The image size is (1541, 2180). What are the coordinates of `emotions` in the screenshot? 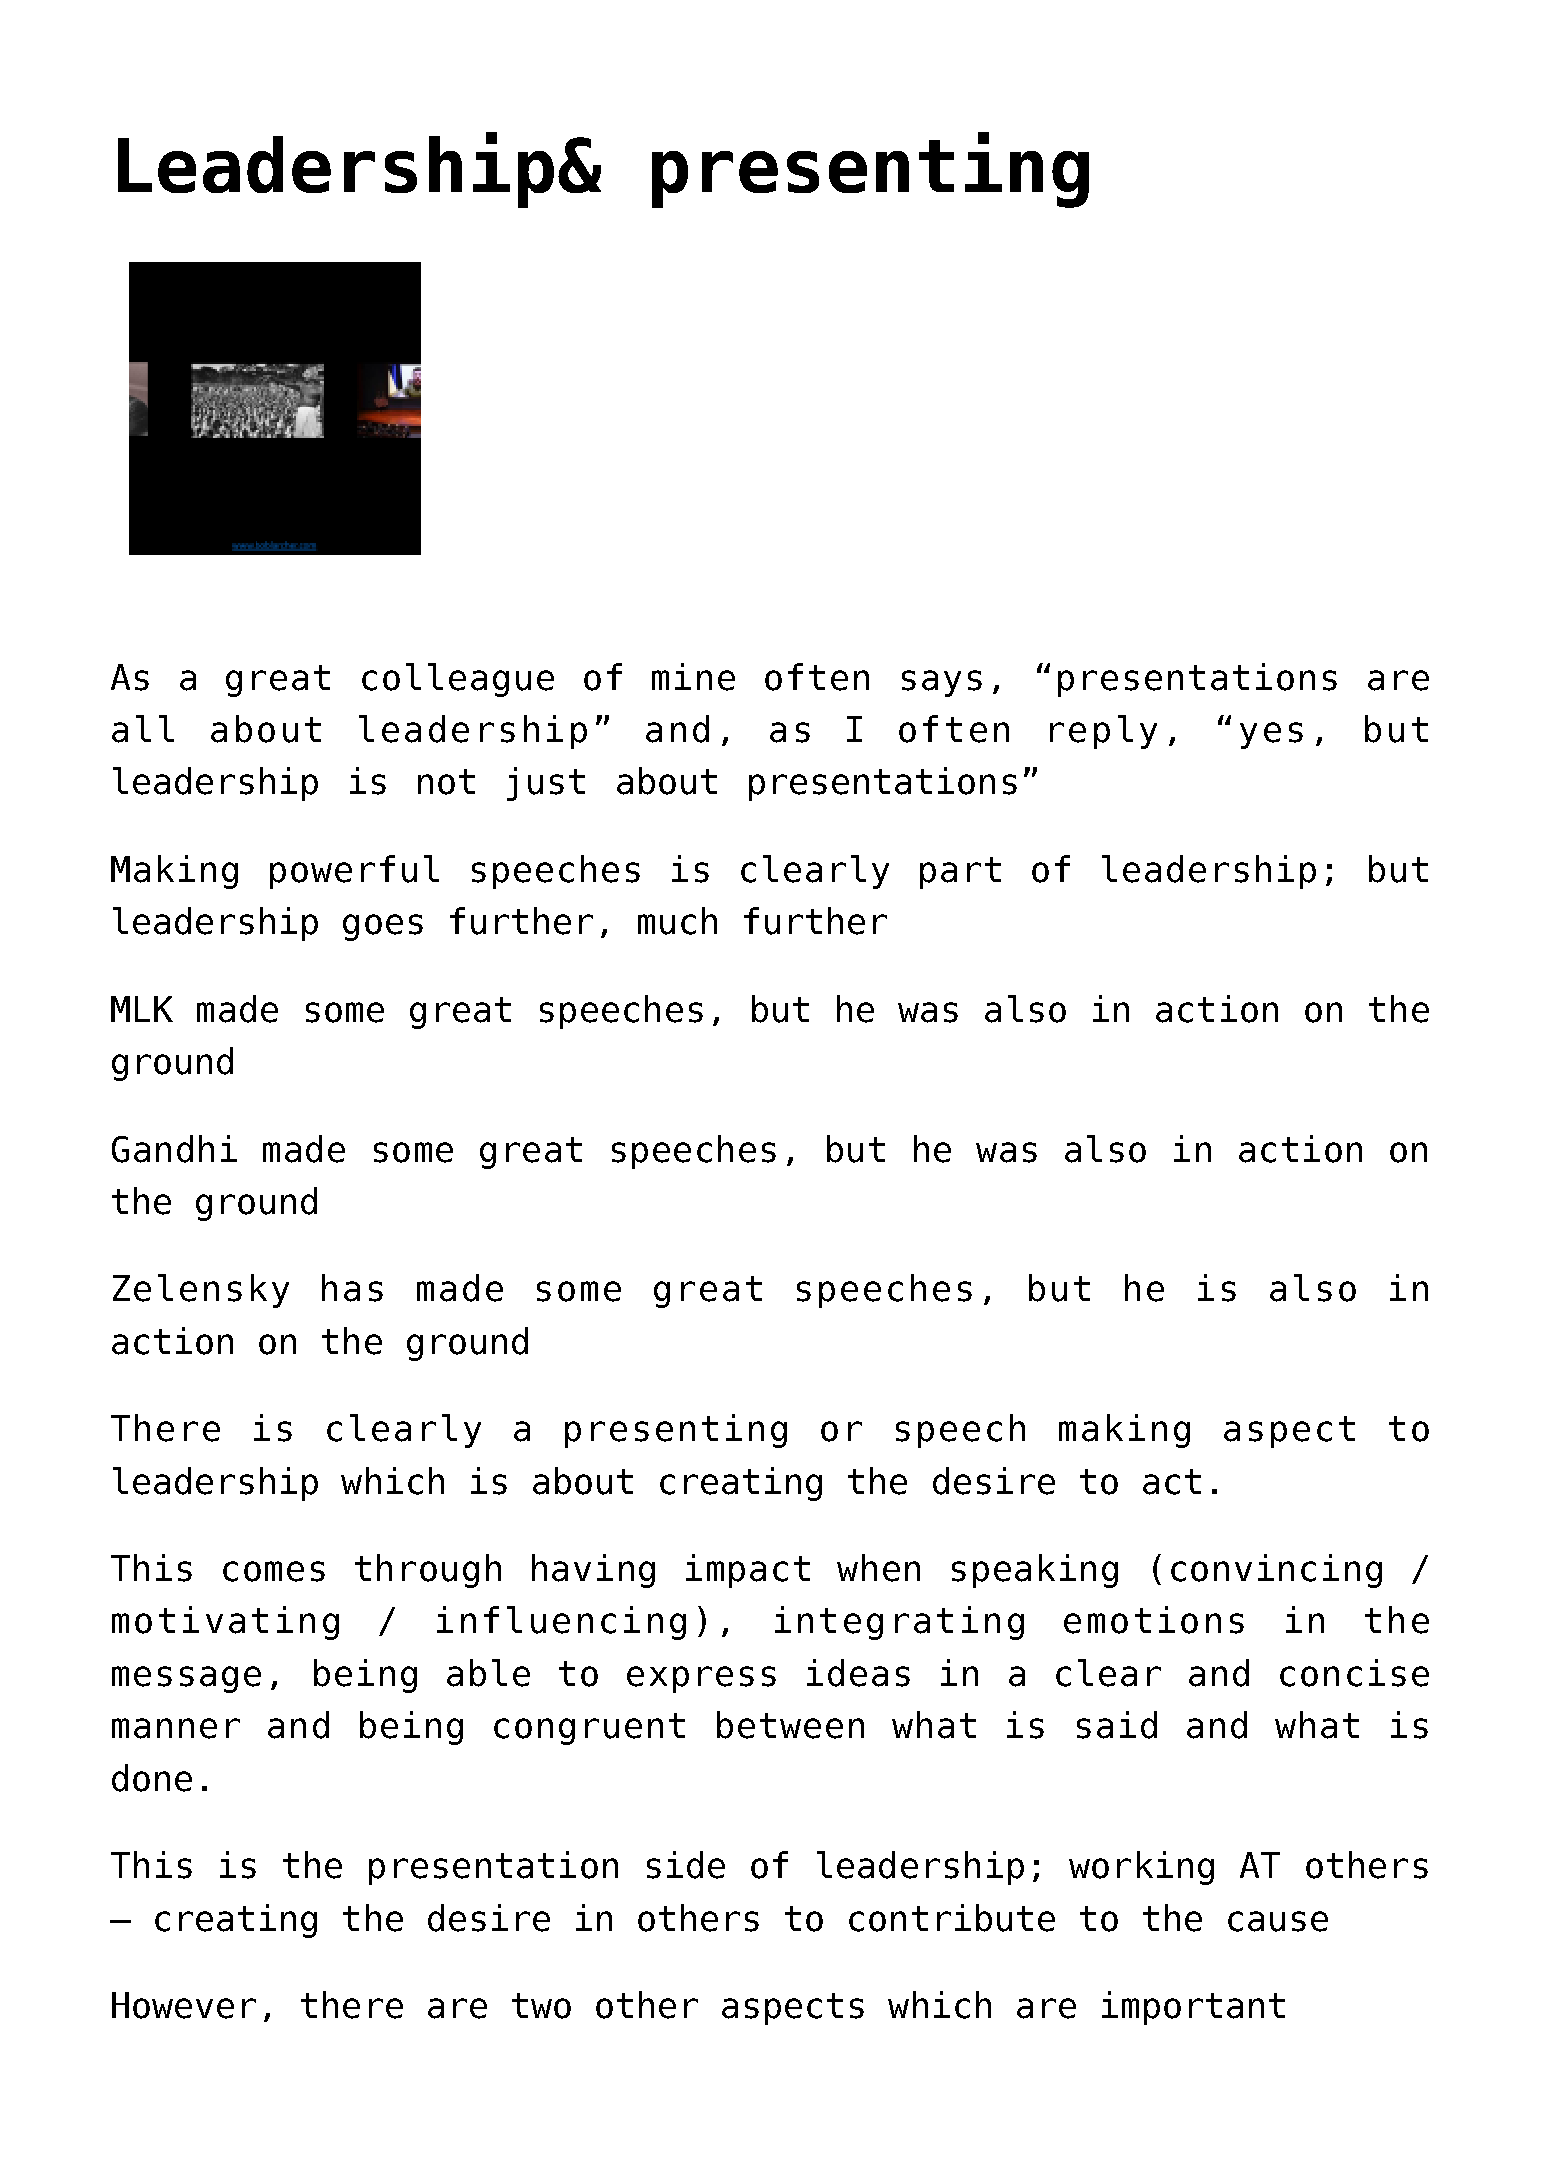 It's located at (1154, 1620).
